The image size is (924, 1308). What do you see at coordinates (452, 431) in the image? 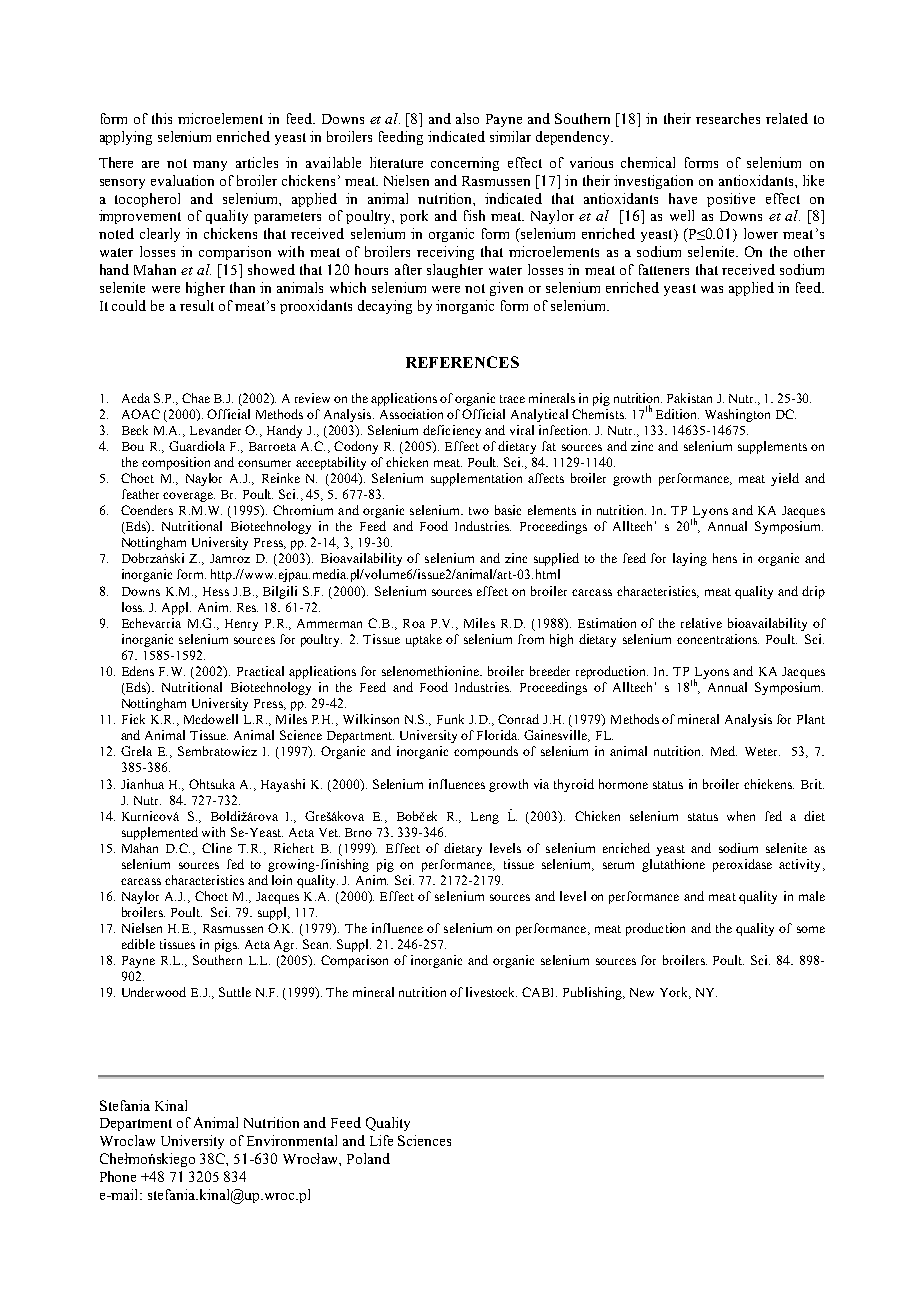
I see `deficiency` at bounding box center [452, 431].
